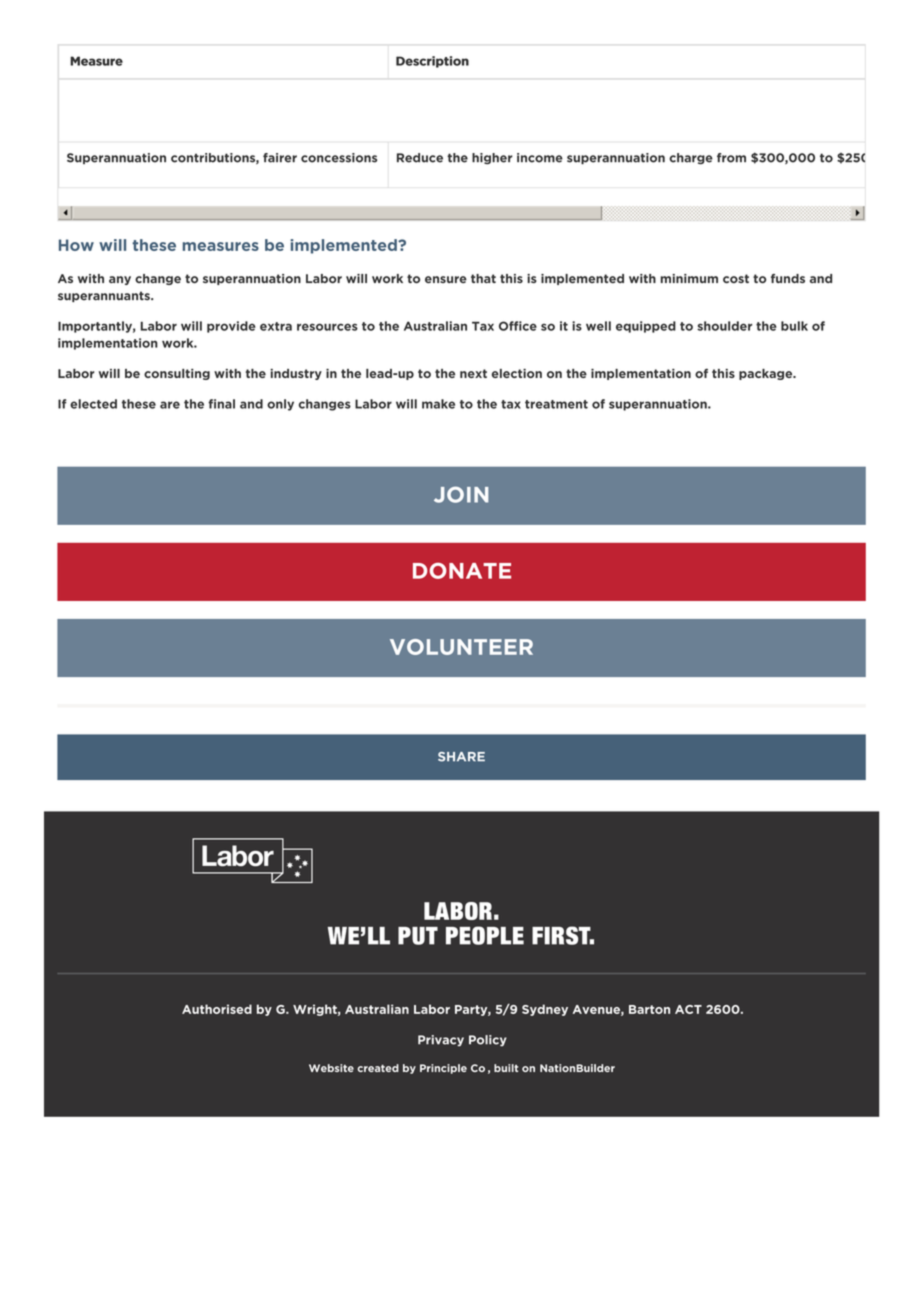  I want to click on DONATE, so click(462, 571).
